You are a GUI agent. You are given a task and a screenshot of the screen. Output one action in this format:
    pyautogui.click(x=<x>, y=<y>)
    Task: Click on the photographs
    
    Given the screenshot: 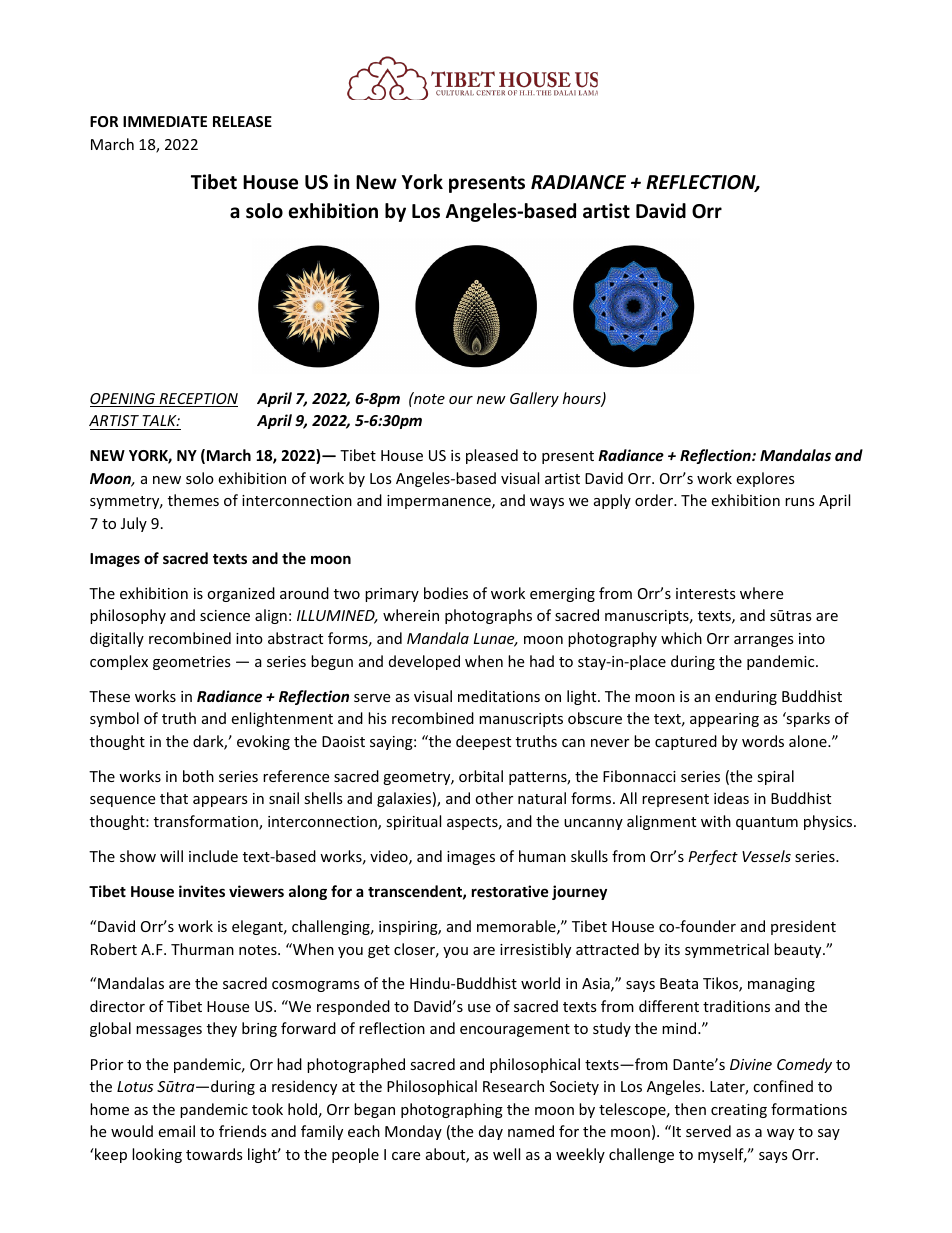 What is the action you would take?
    pyautogui.click(x=488, y=616)
